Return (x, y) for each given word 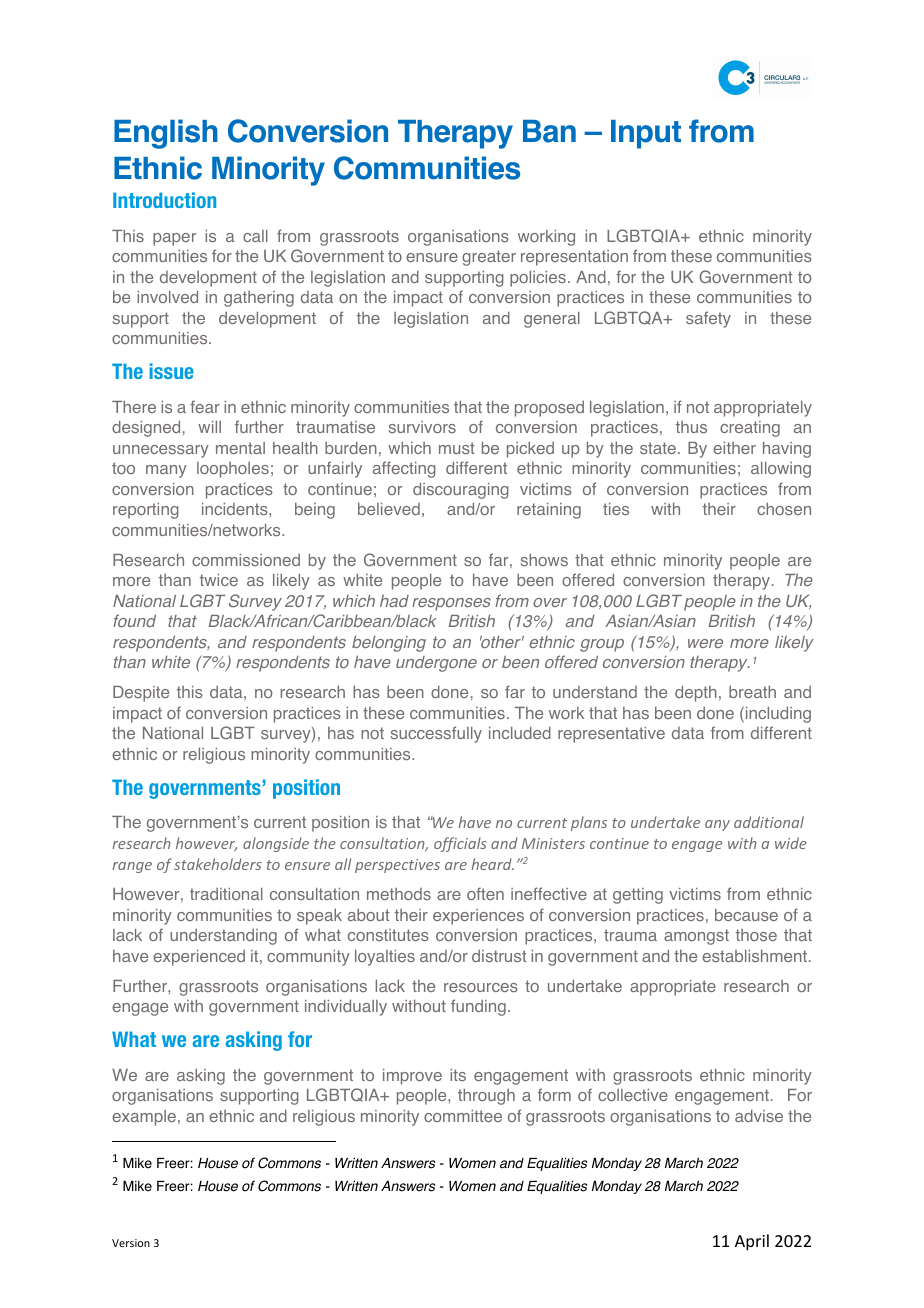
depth (696, 693)
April (752, 1242)
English (166, 134)
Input (646, 134)
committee (463, 1116)
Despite (141, 694)
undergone (436, 664)
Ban (549, 131)
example (144, 1118)
